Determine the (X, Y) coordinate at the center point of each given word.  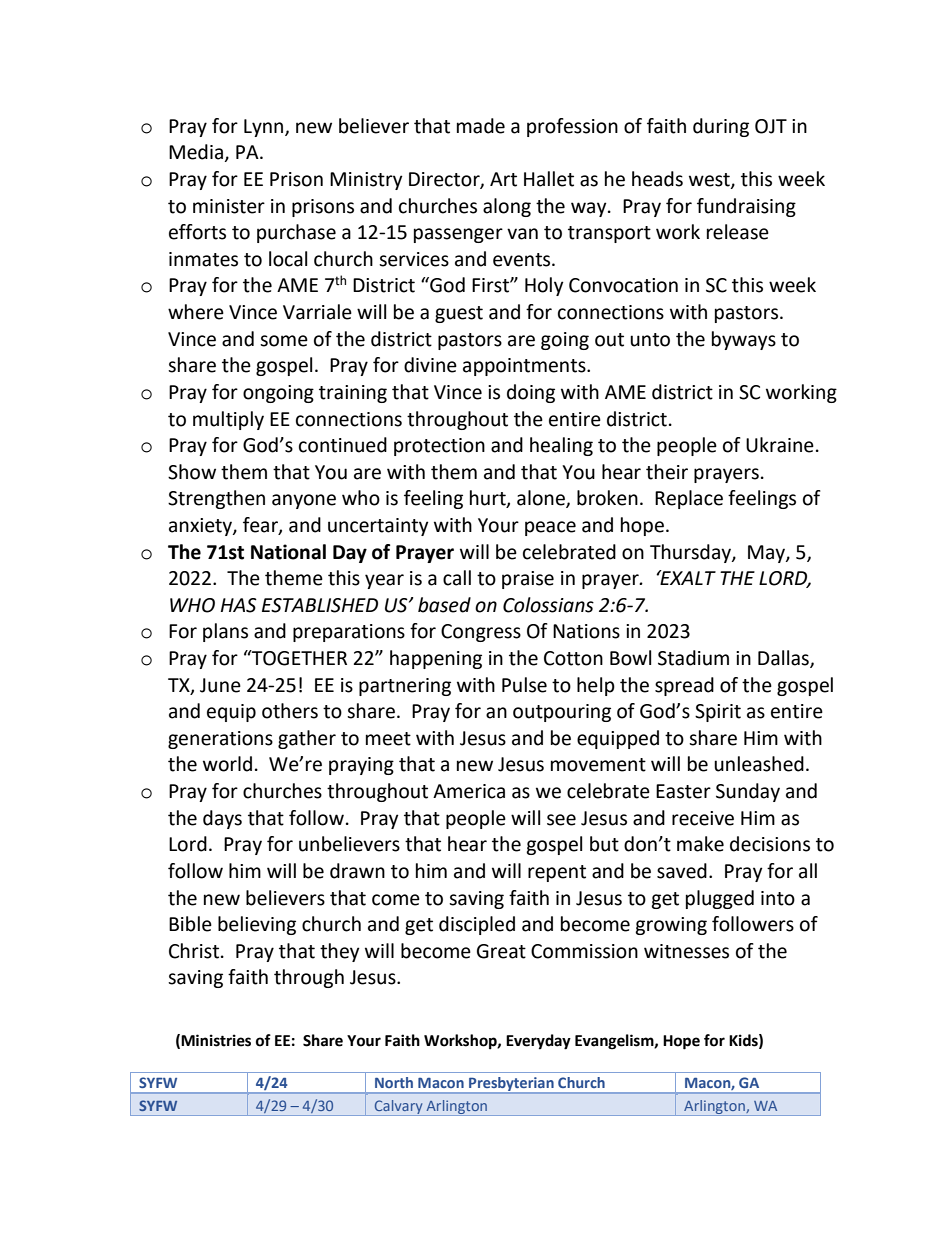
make (700, 844)
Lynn (265, 128)
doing (531, 393)
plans (225, 632)
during (721, 127)
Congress (481, 633)
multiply (228, 420)
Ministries (216, 1040)
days (222, 819)
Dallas (784, 659)
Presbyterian (511, 1085)
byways (744, 340)
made (481, 126)
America (469, 791)
